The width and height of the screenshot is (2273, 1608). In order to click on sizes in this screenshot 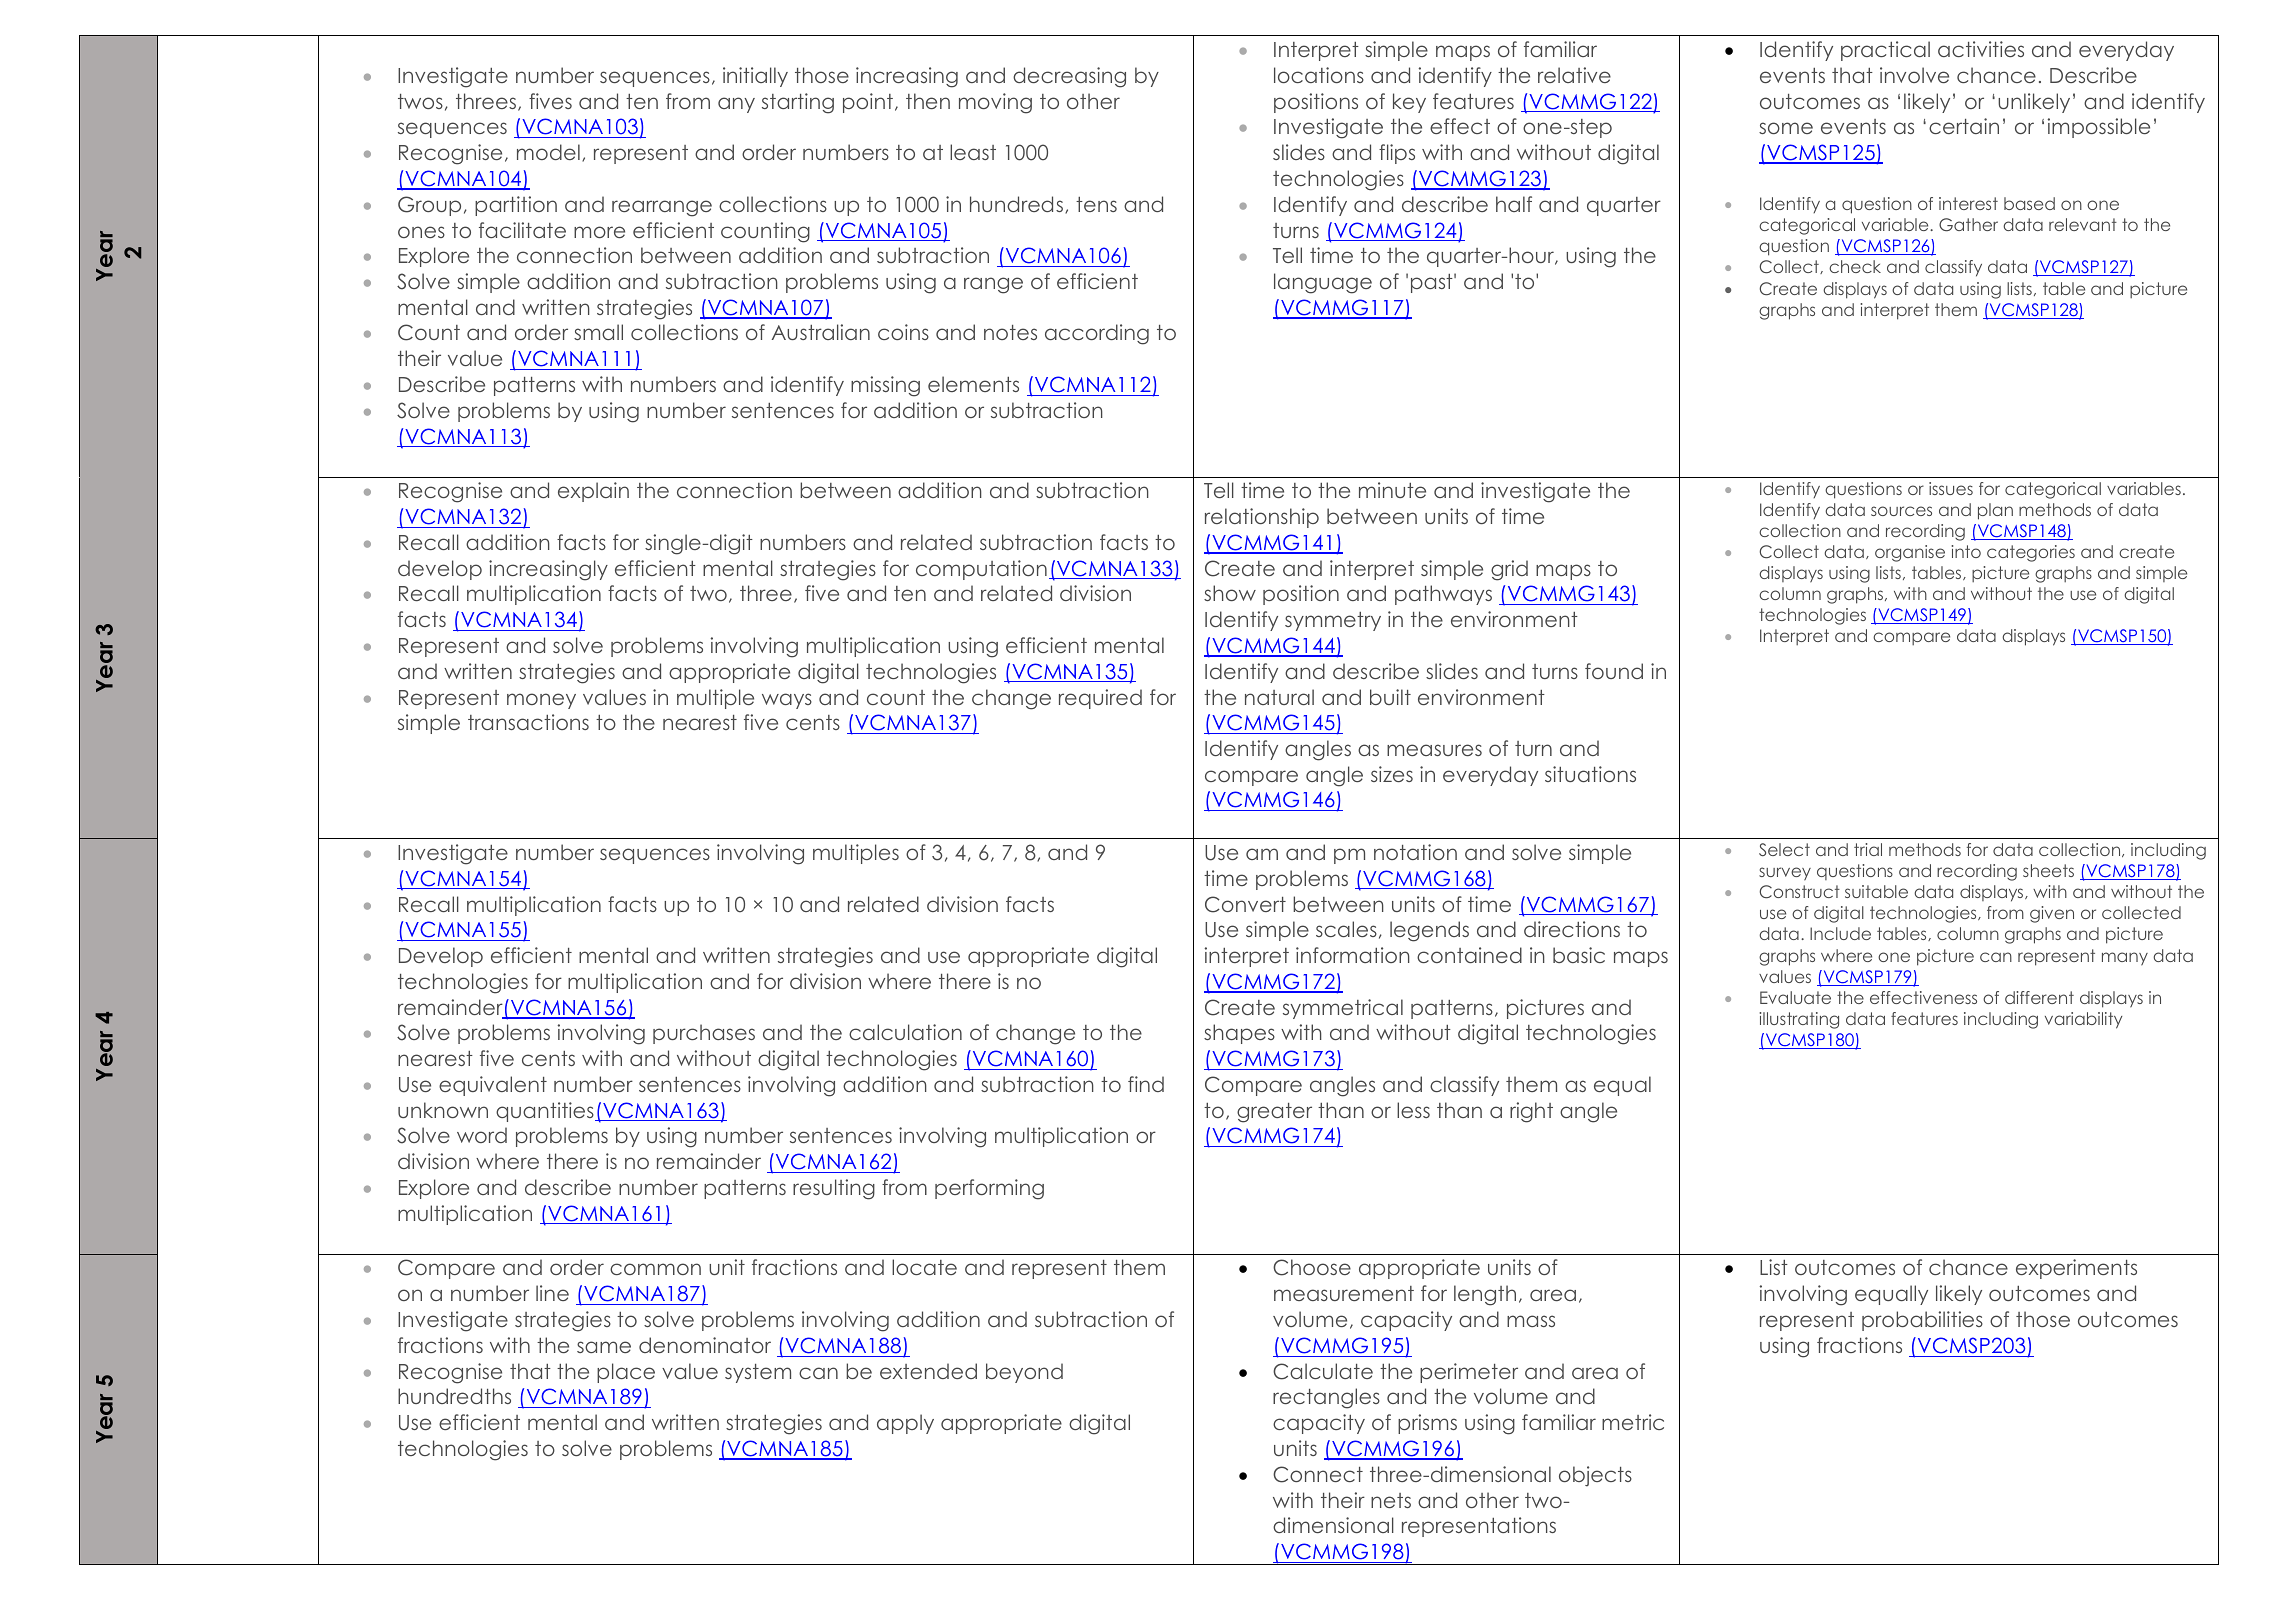, I will do `click(1392, 774)`.
